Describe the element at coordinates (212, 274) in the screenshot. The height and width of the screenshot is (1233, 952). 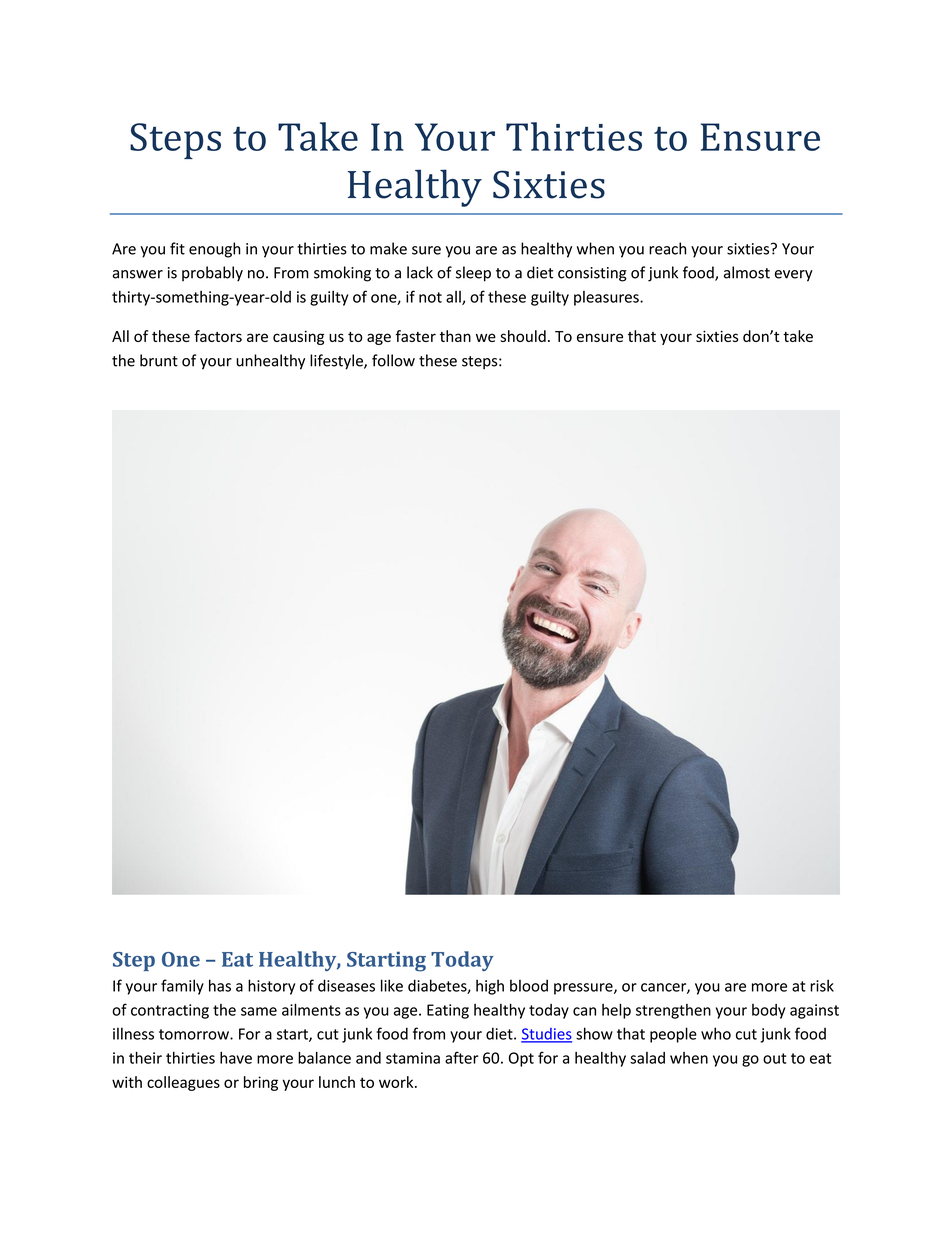
I see `probably` at that location.
